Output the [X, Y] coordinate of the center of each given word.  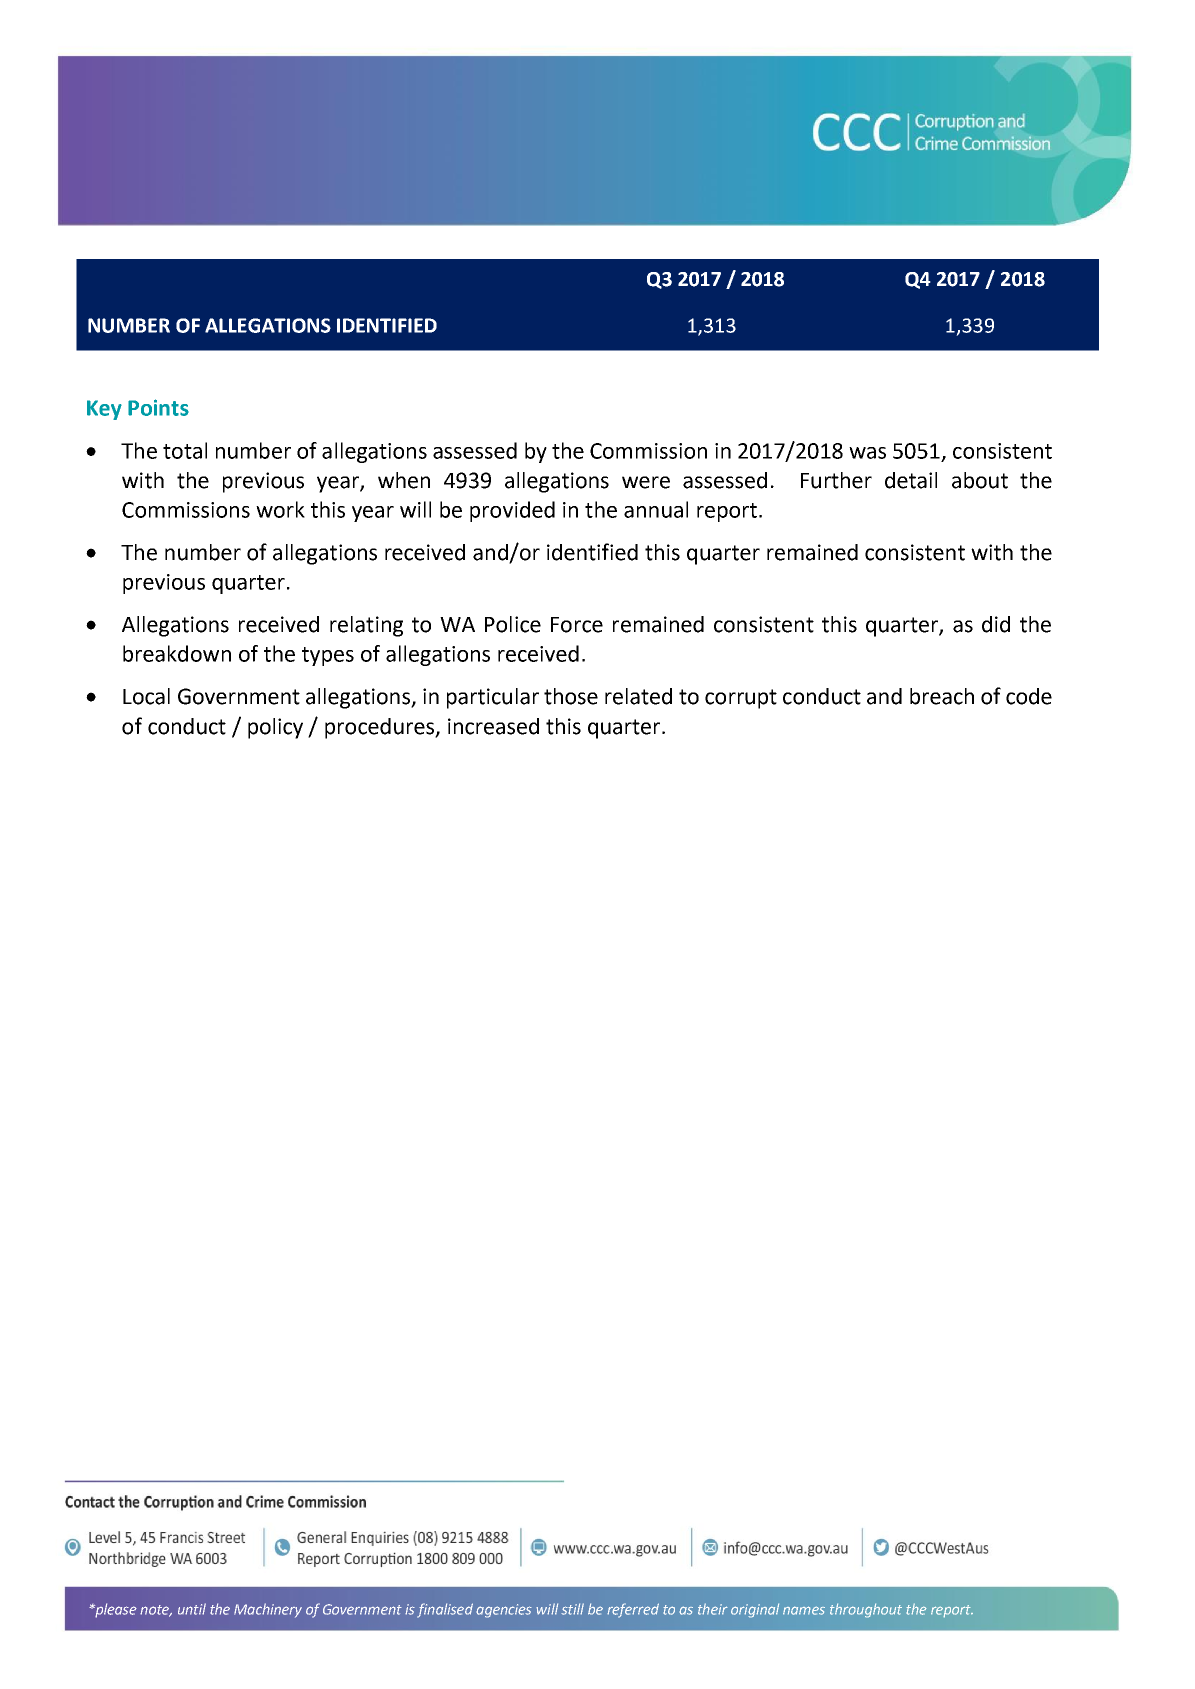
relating [366, 626]
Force [577, 625]
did [996, 624]
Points [158, 407]
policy [275, 728]
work [280, 509]
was [867, 453]
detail [911, 480]
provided [512, 511]
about [980, 480]
